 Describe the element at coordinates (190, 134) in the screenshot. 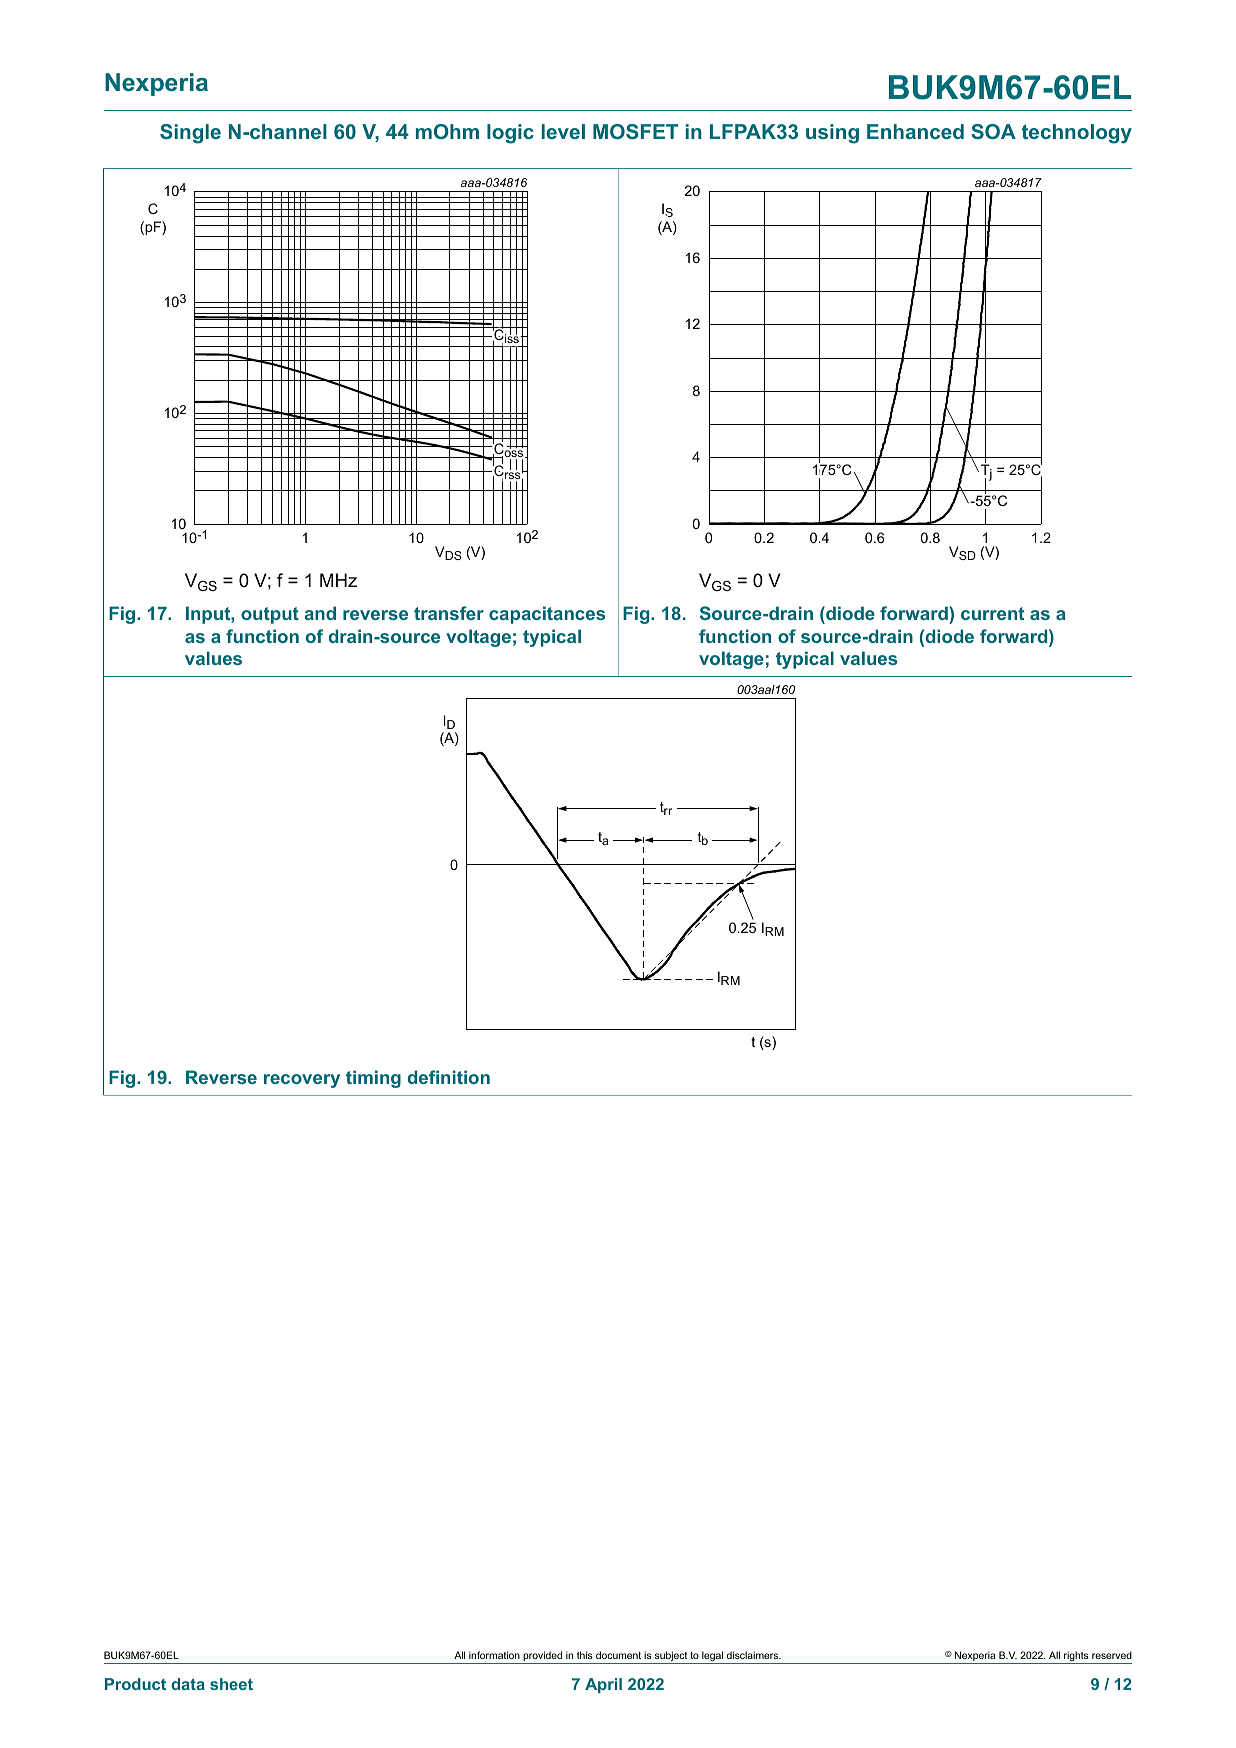

I see `Single` at that location.
